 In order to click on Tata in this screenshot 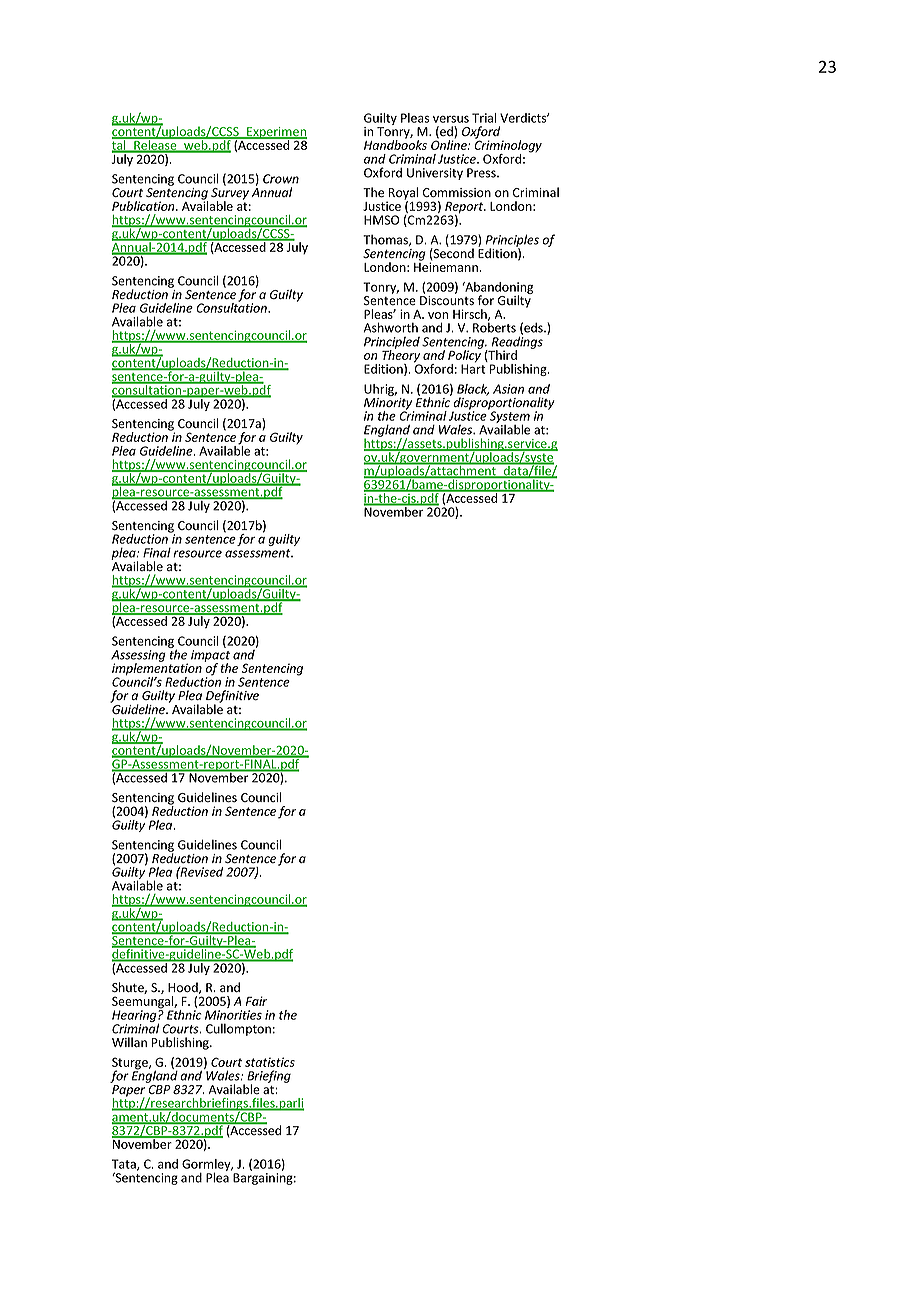, I will do `click(125, 1165)`.
